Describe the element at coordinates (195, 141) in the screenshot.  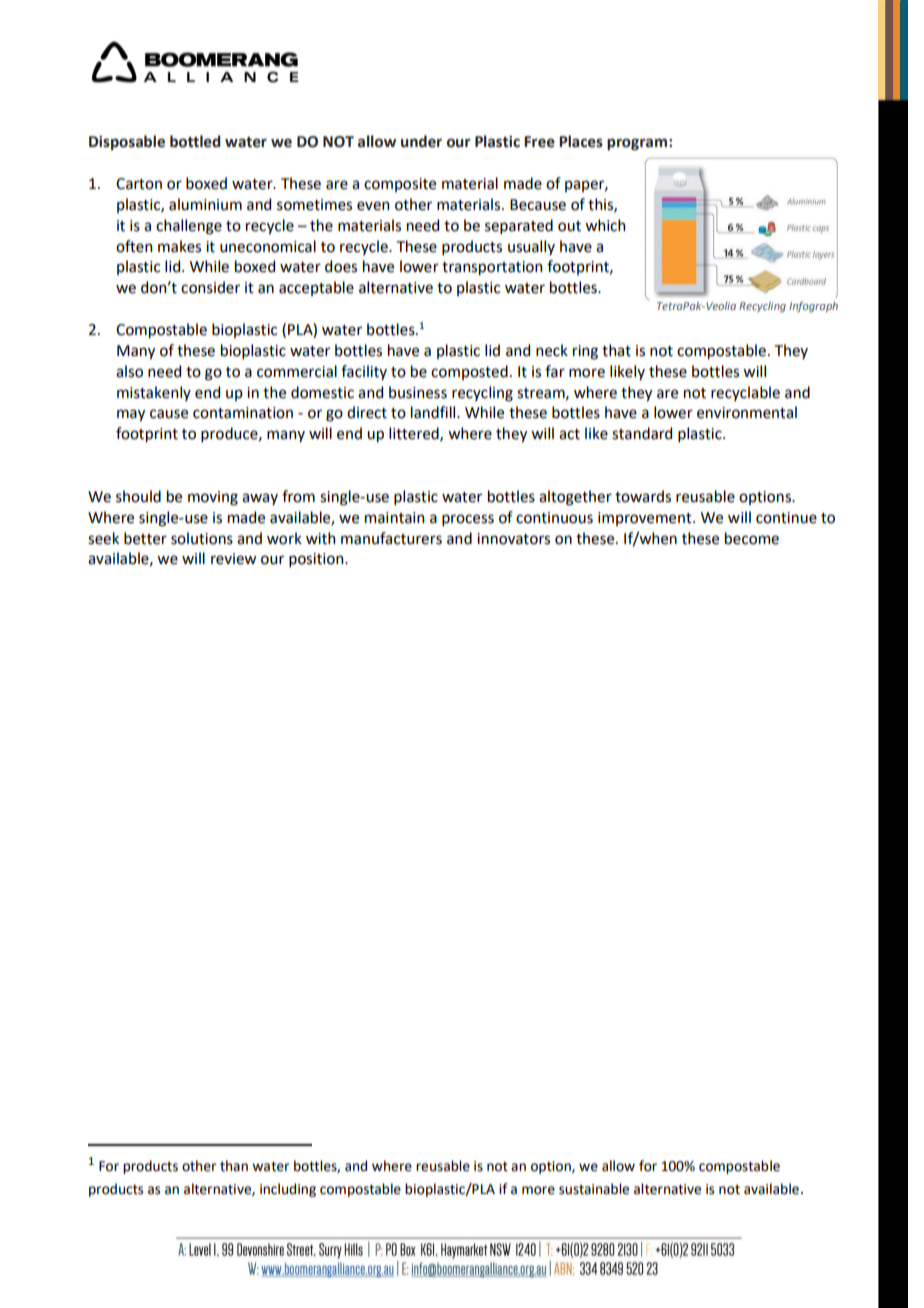
I see `bottled` at that location.
